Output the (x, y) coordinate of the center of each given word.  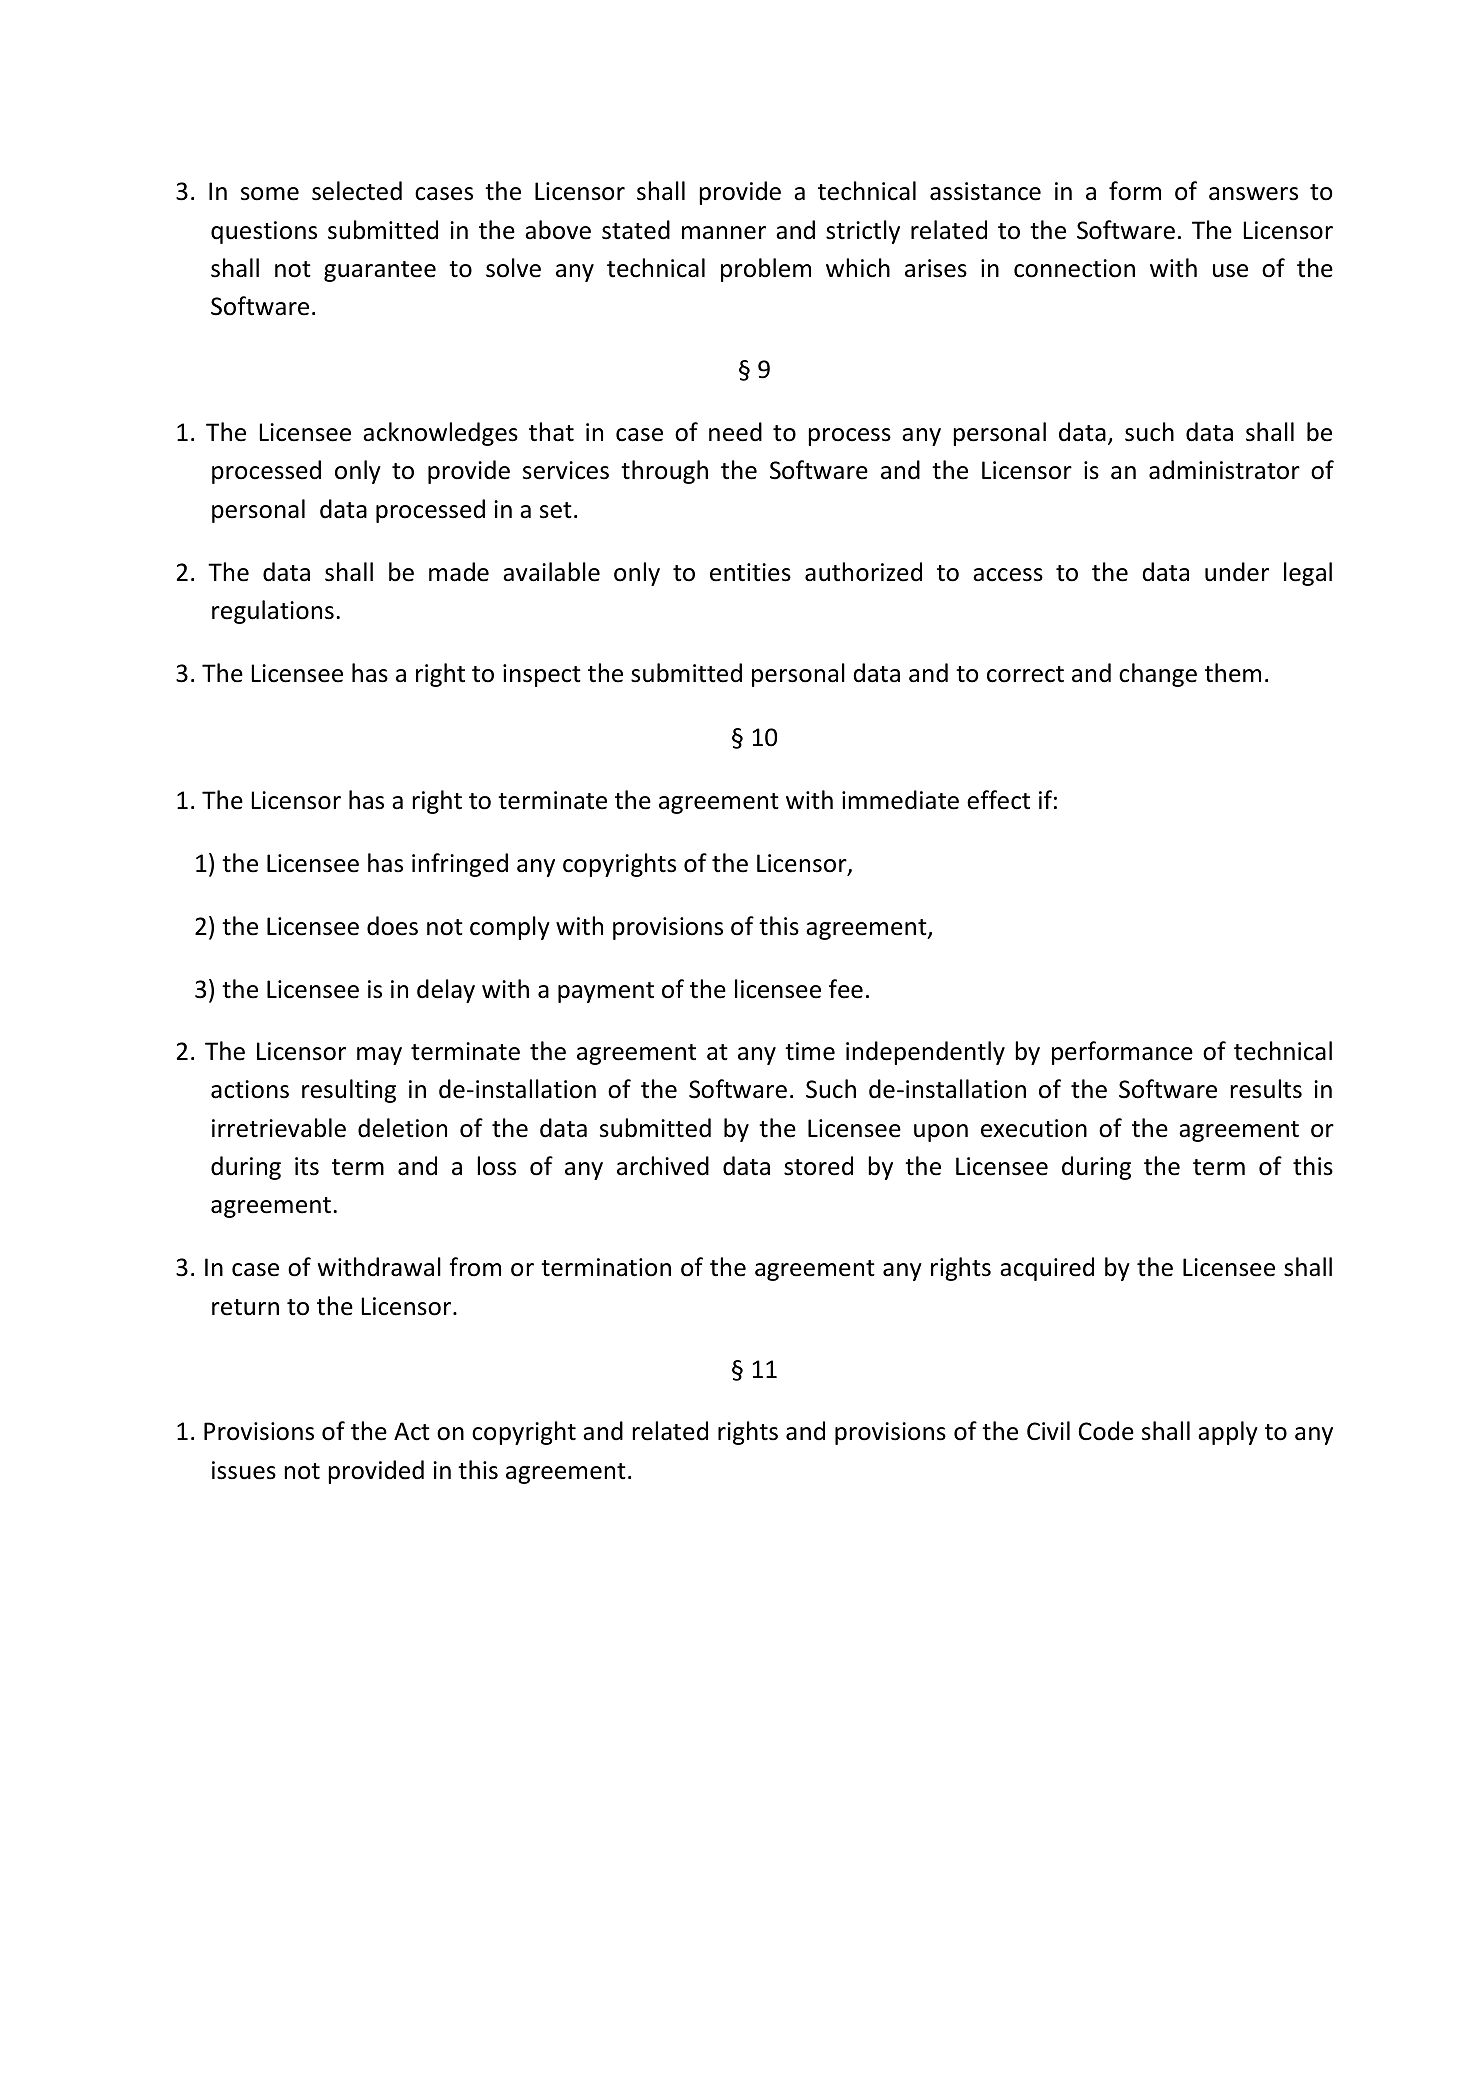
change (1158, 675)
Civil (1048, 1431)
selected (357, 191)
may (379, 1056)
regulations (273, 612)
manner (724, 233)
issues (244, 1470)
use (1230, 271)
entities (750, 572)
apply (1228, 1433)
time (810, 1051)
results (1266, 1089)
